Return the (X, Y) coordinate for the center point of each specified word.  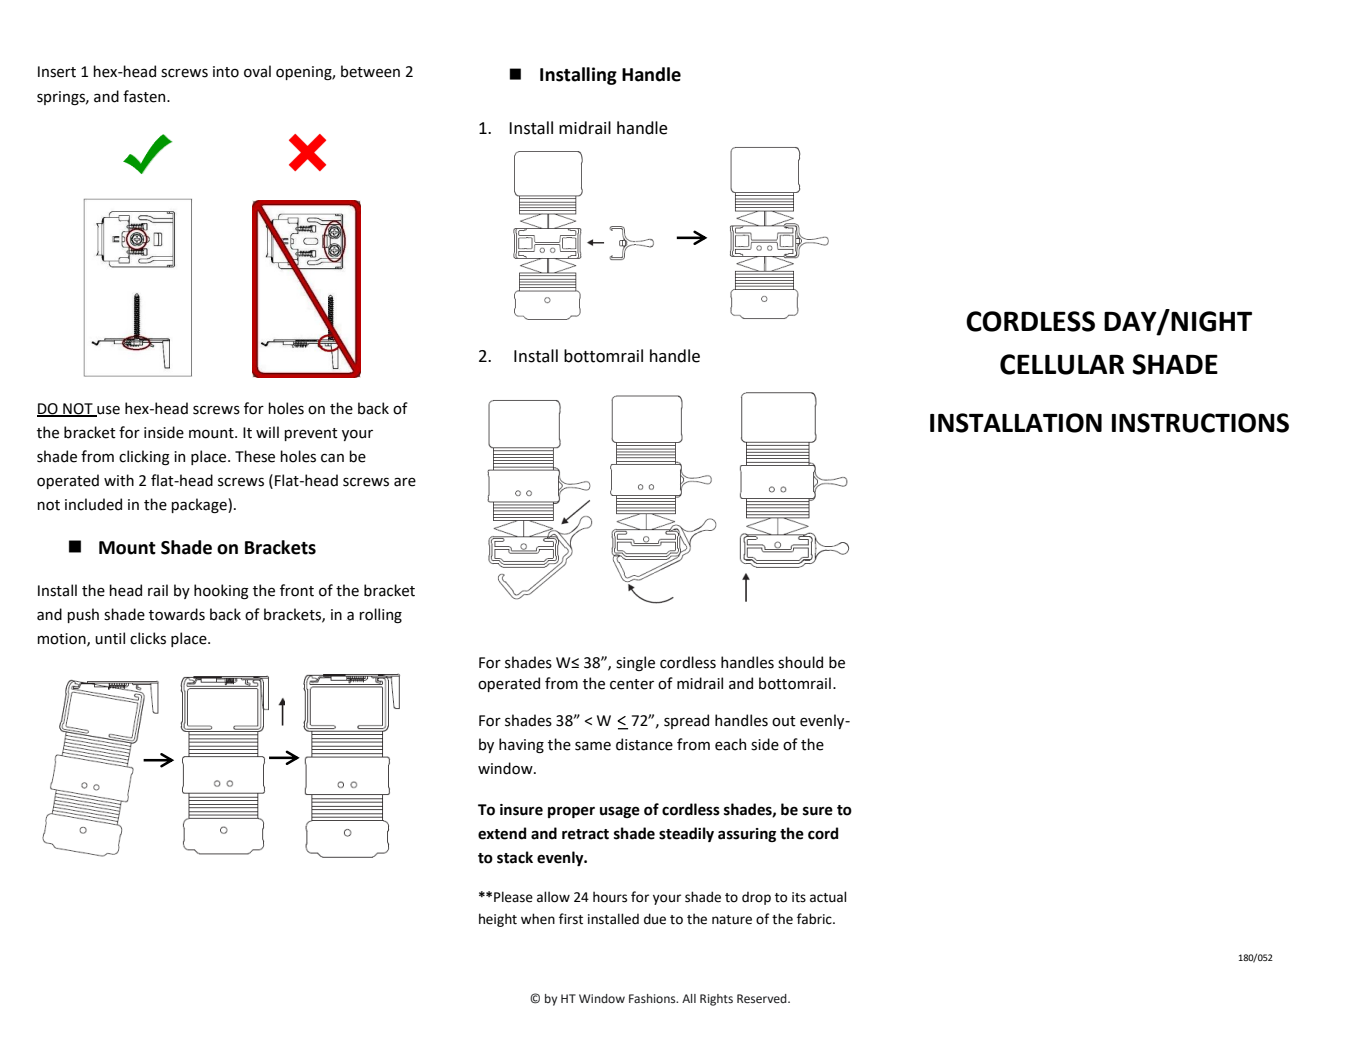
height (498, 920)
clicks (148, 638)
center (632, 684)
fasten (145, 96)
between (370, 71)
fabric (815, 919)
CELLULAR (1062, 364)
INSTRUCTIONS (1200, 423)
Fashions (653, 999)
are (405, 482)
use (107, 411)
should (800, 662)
